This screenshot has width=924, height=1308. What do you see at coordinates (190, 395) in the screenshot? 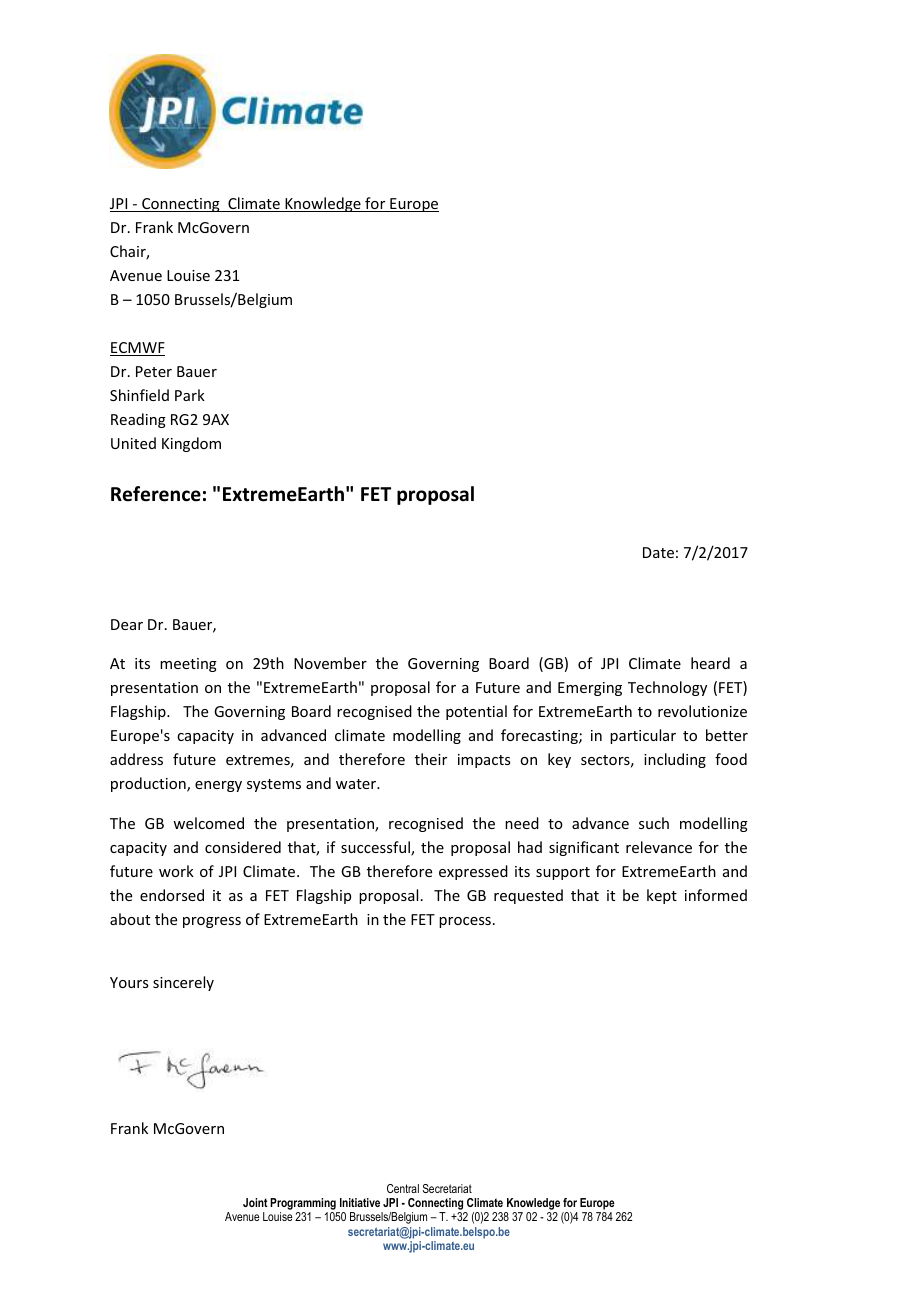
I see `Park` at bounding box center [190, 395].
